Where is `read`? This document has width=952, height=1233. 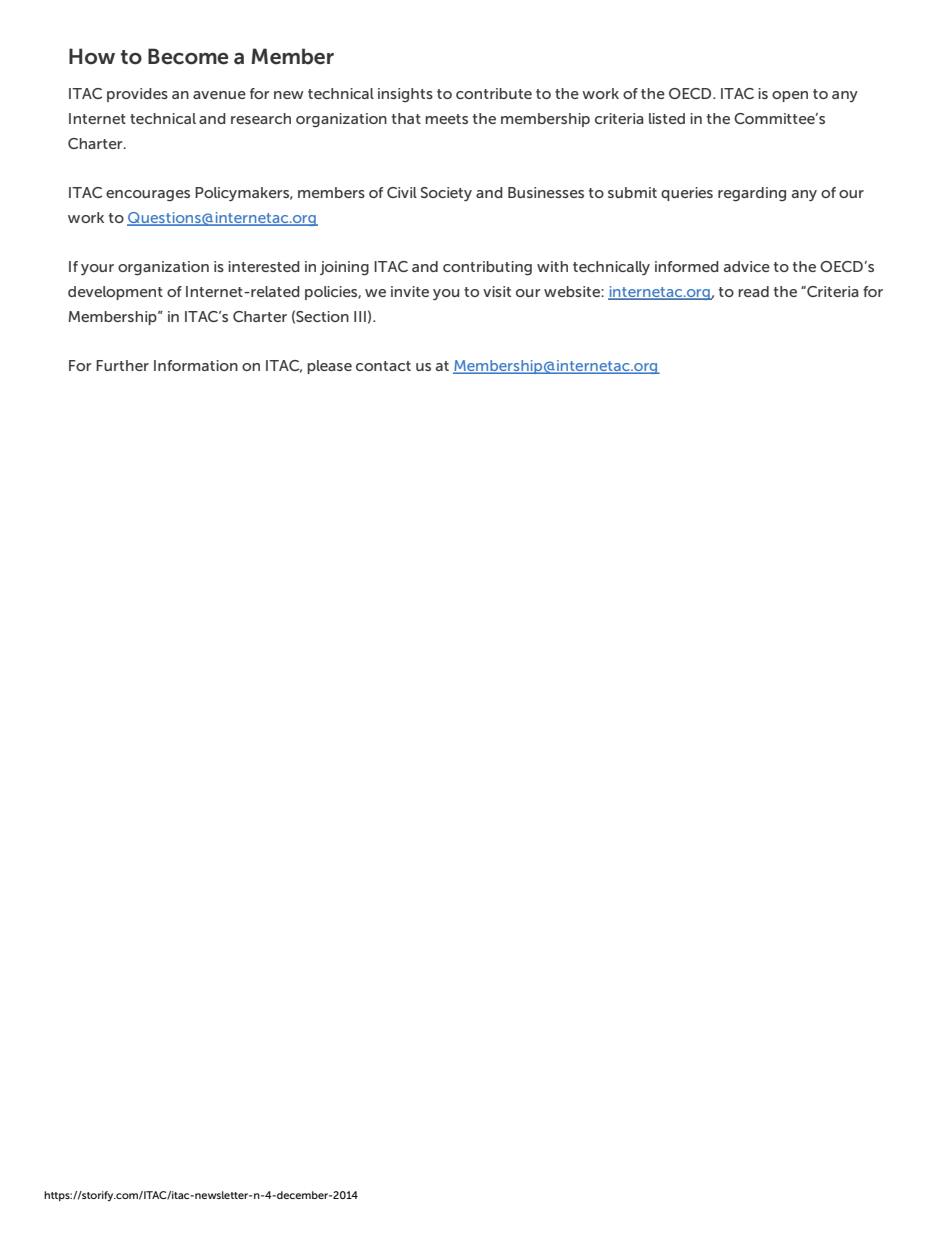
read is located at coordinates (753, 291).
